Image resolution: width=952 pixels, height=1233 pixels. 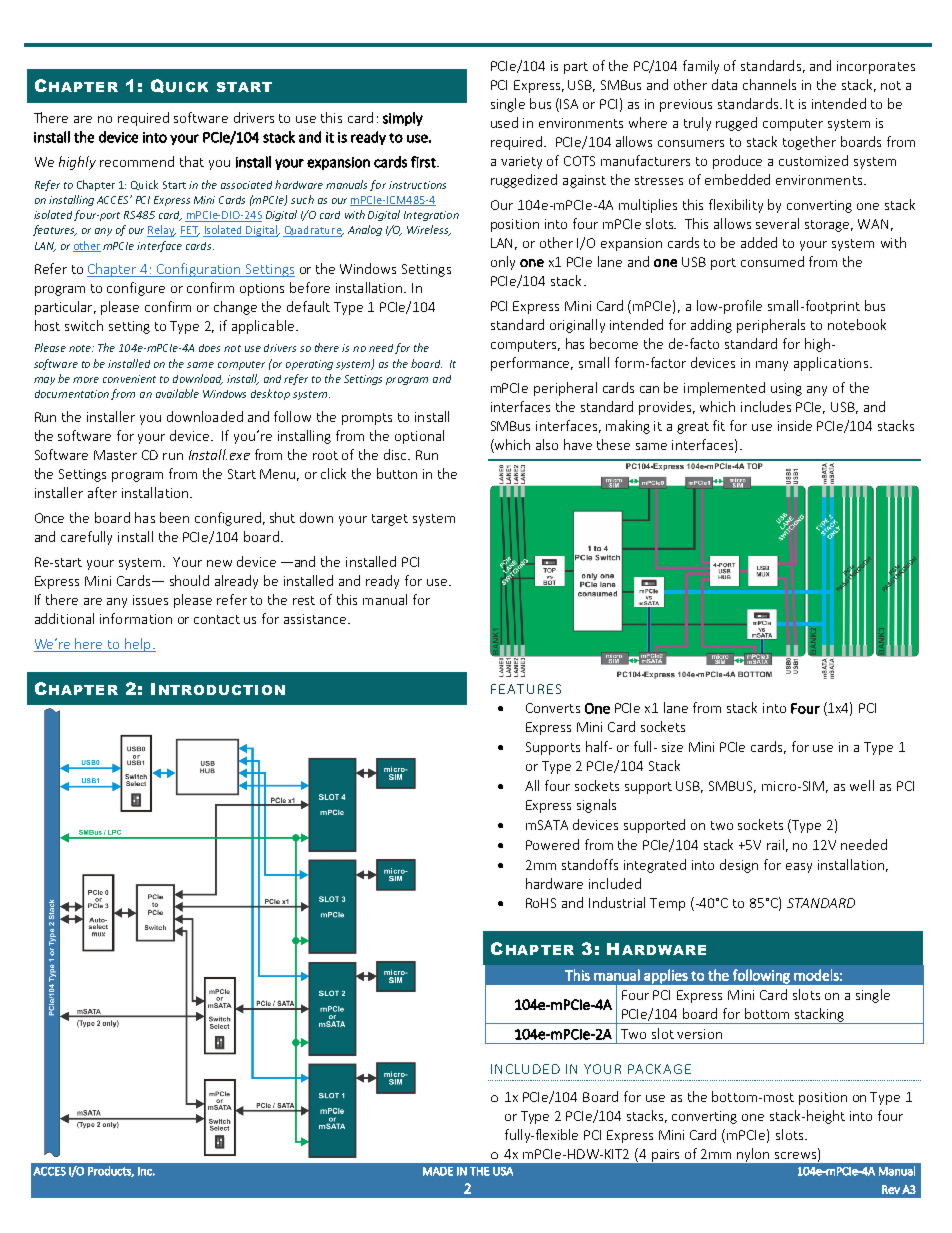 What do you see at coordinates (316, 619) in the screenshot?
I see `assistance` at bounding box center [316, 619].
